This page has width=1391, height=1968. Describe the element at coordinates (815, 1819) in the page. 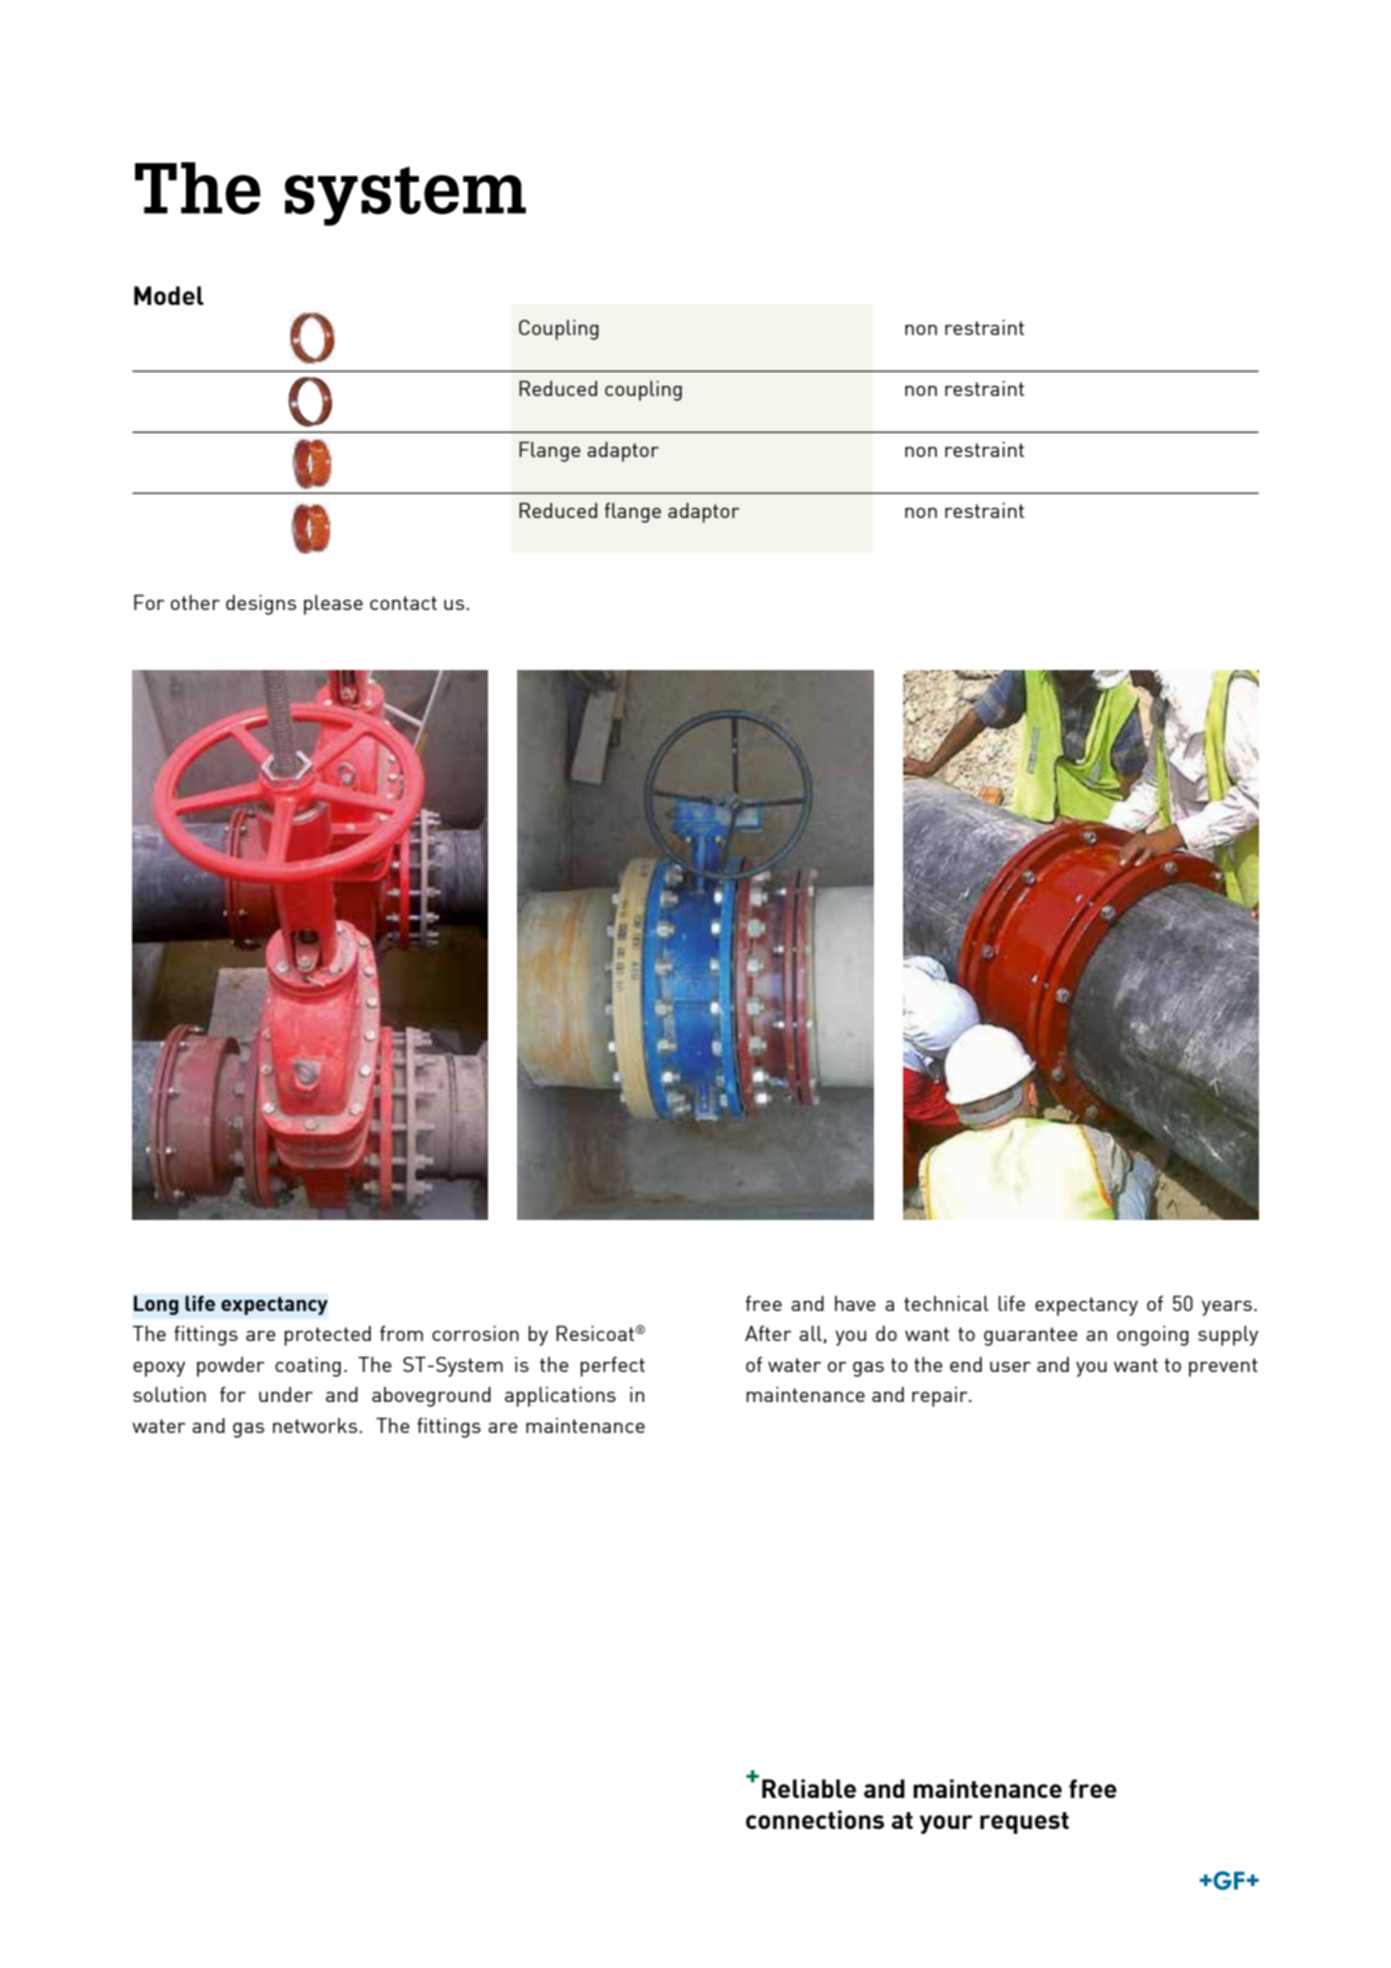

I see `connections` at that location.
